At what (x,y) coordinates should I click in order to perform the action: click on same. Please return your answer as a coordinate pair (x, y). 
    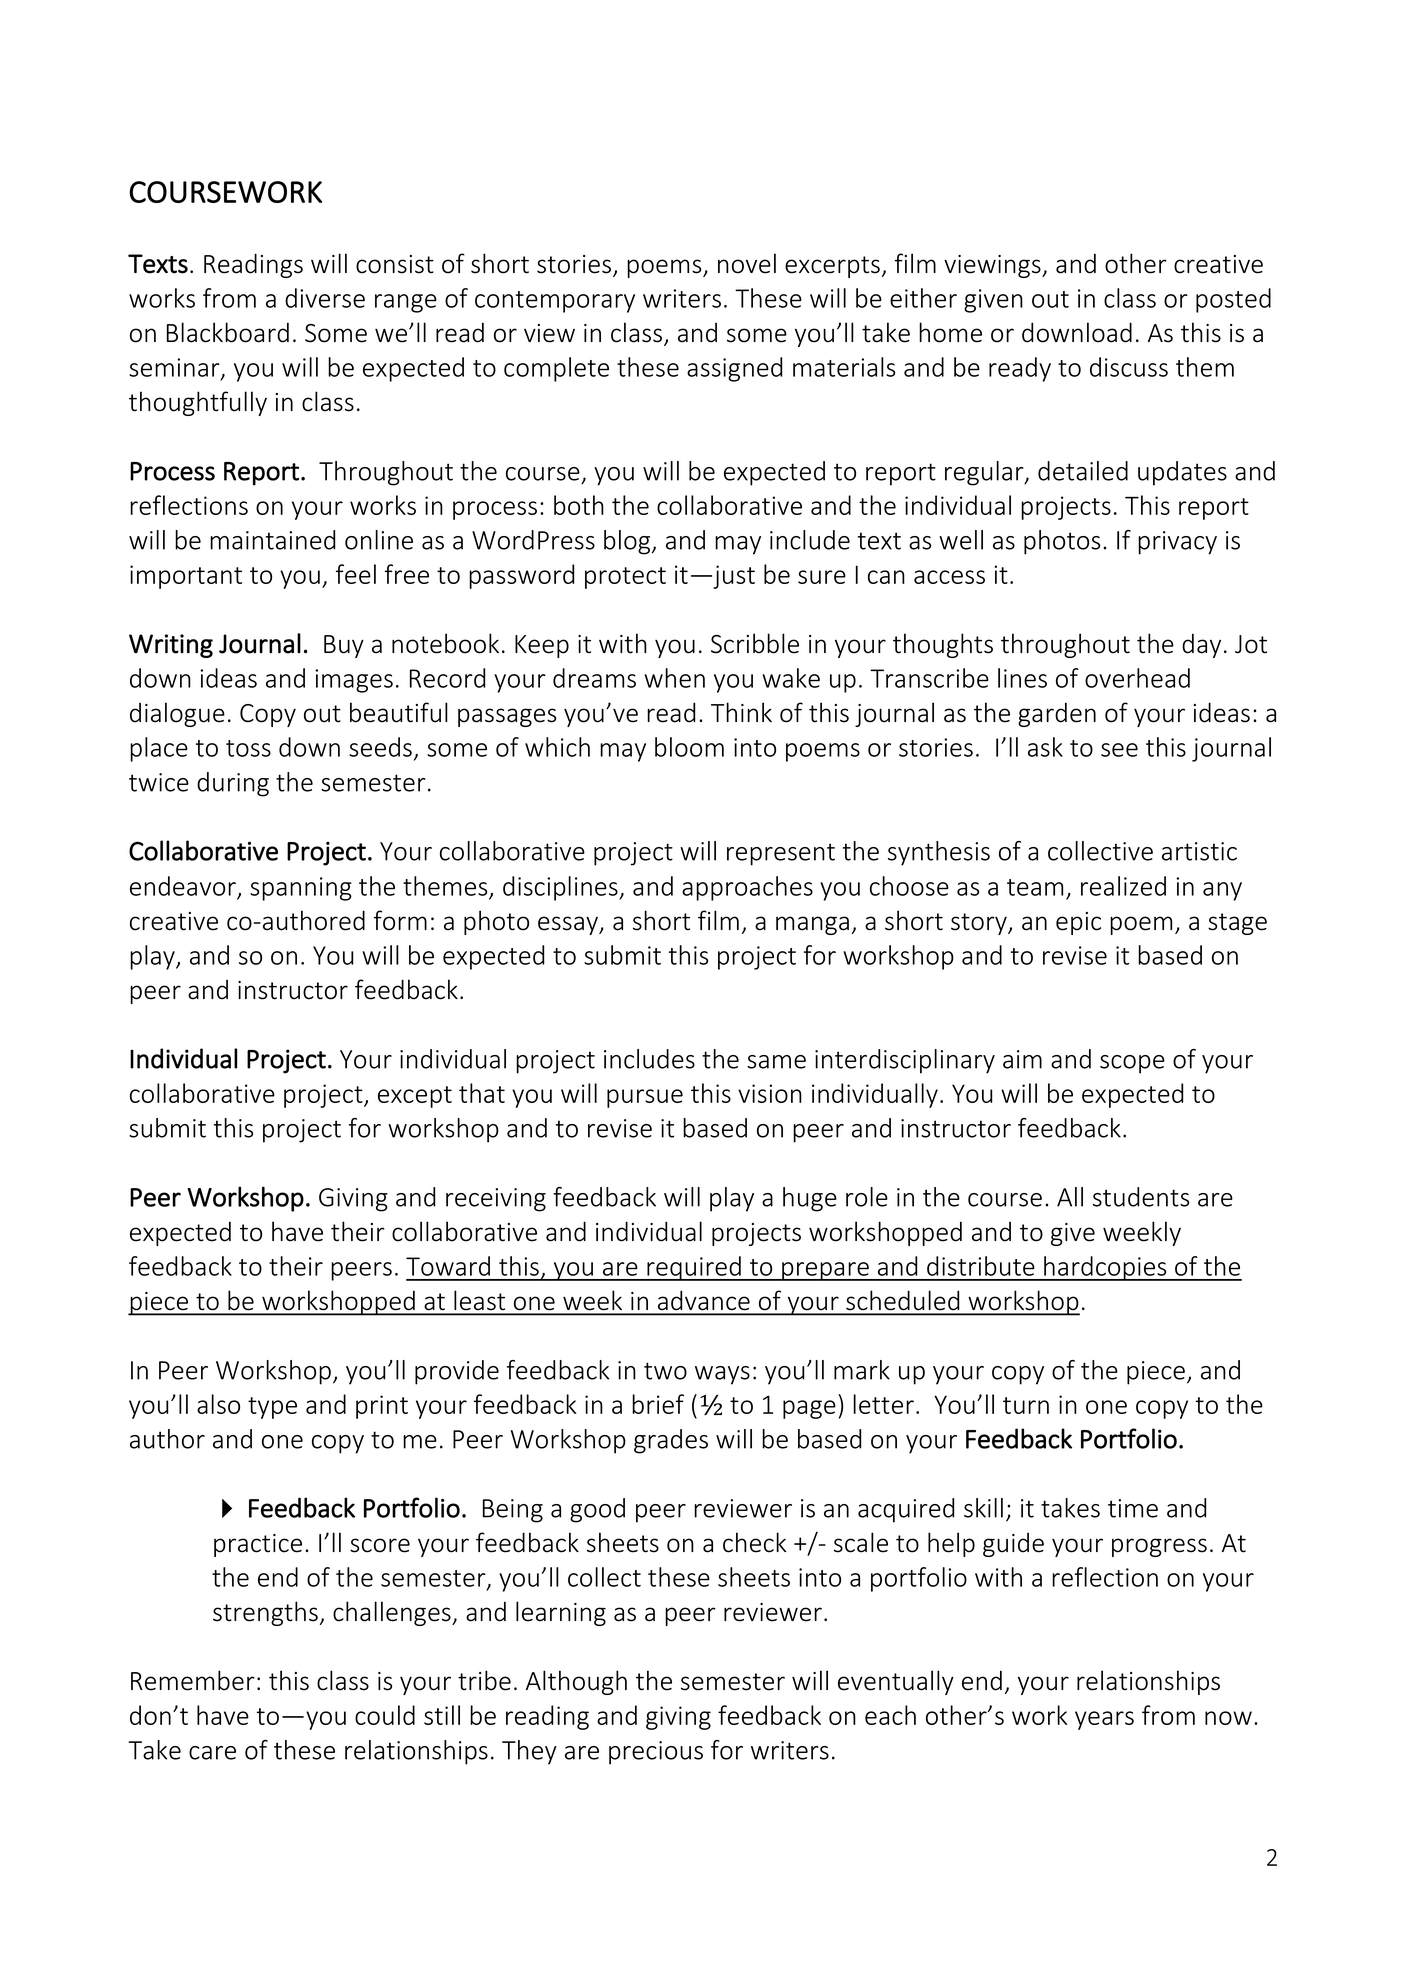
    Looking at the image, I should click on (776, 1062).
